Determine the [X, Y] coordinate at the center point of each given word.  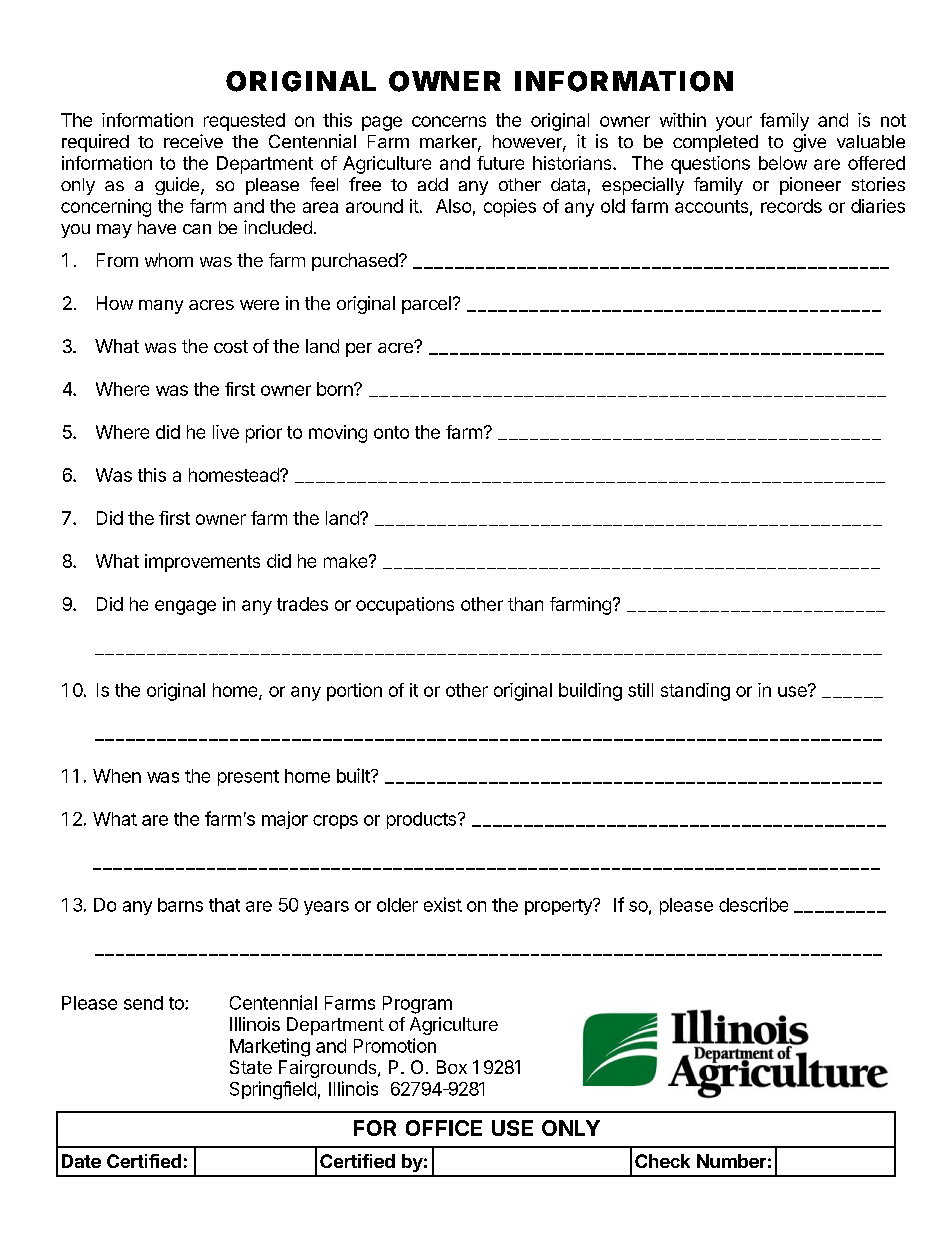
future [500, 163]
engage [185, 607]
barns [180, 905]
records [791, 206]
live [226, 432]
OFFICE [444, 1128]
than [525, 604]
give [809, 143]
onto [391, 432]
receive [193, 141]
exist [443, 904]
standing [695, 692]
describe [753, 904]
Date [81, 1161]
